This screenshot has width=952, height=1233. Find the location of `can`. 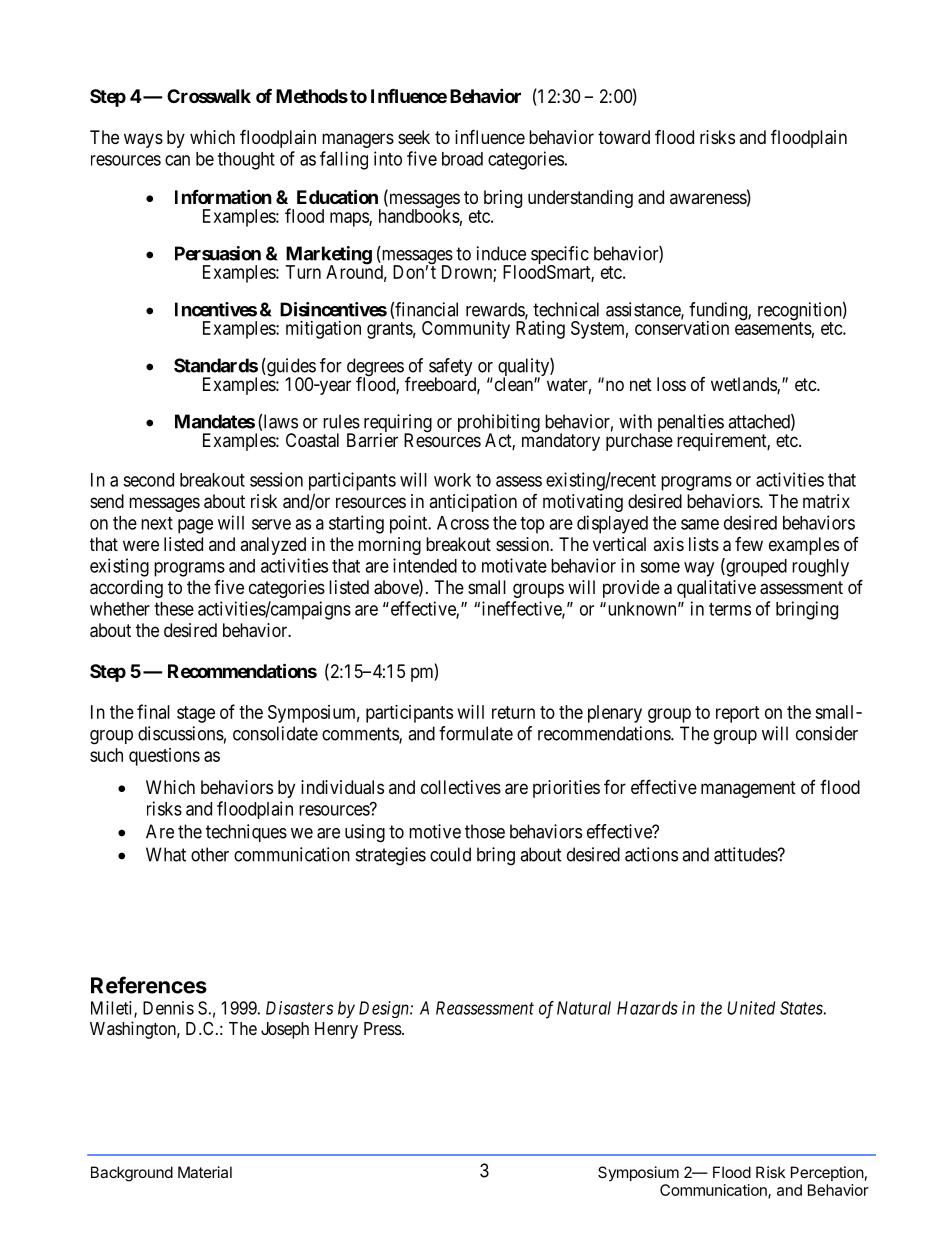

can is located at coordinates (177, 160).
